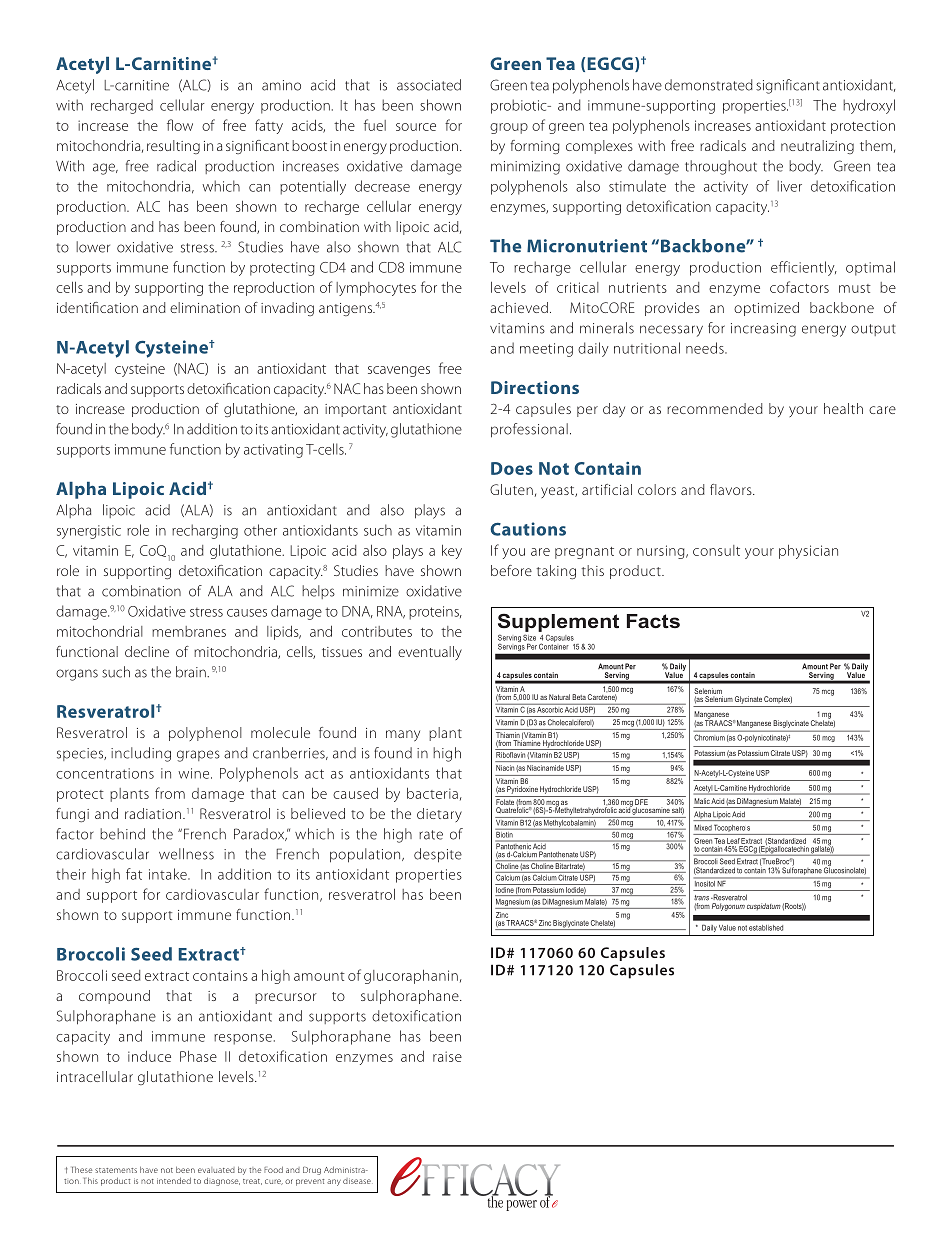  Describe the element at coordinates (273, 451) in the page. I see `activating` at that location.
